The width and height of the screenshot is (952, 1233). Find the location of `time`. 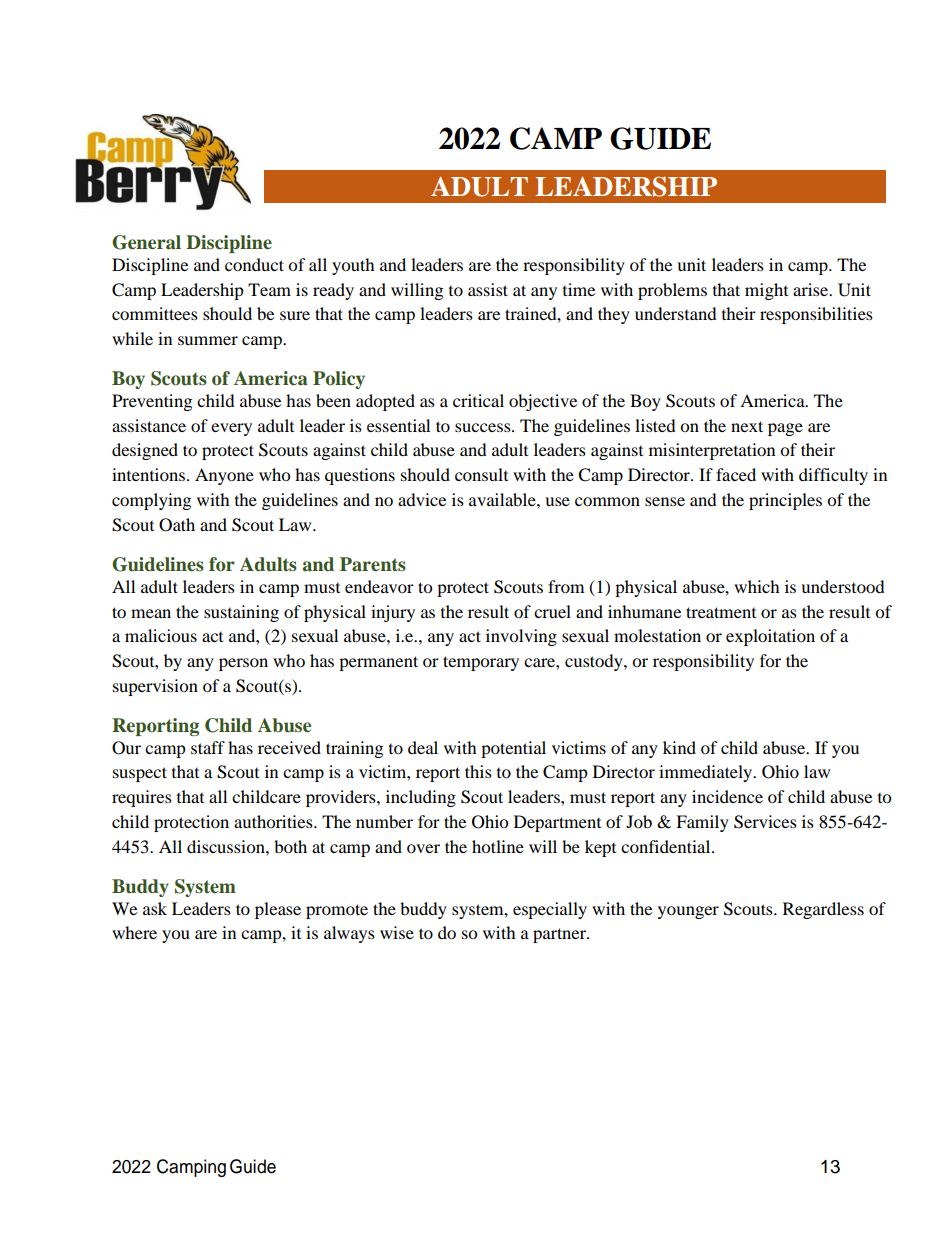

time is located at coordinates (579, 289).
